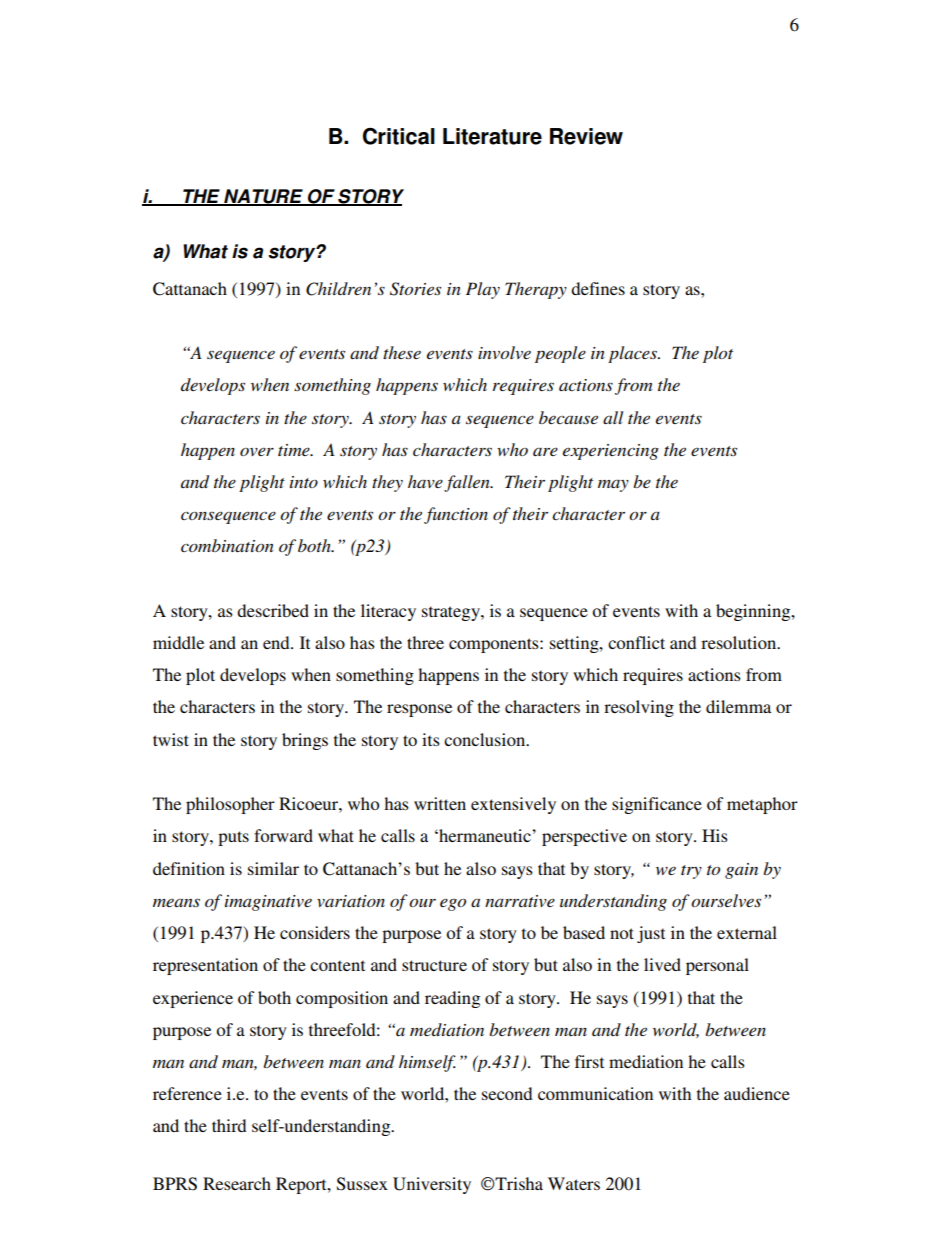 The width and height of the page is (952, 1233). I want to click on components, so click(495, 645).
